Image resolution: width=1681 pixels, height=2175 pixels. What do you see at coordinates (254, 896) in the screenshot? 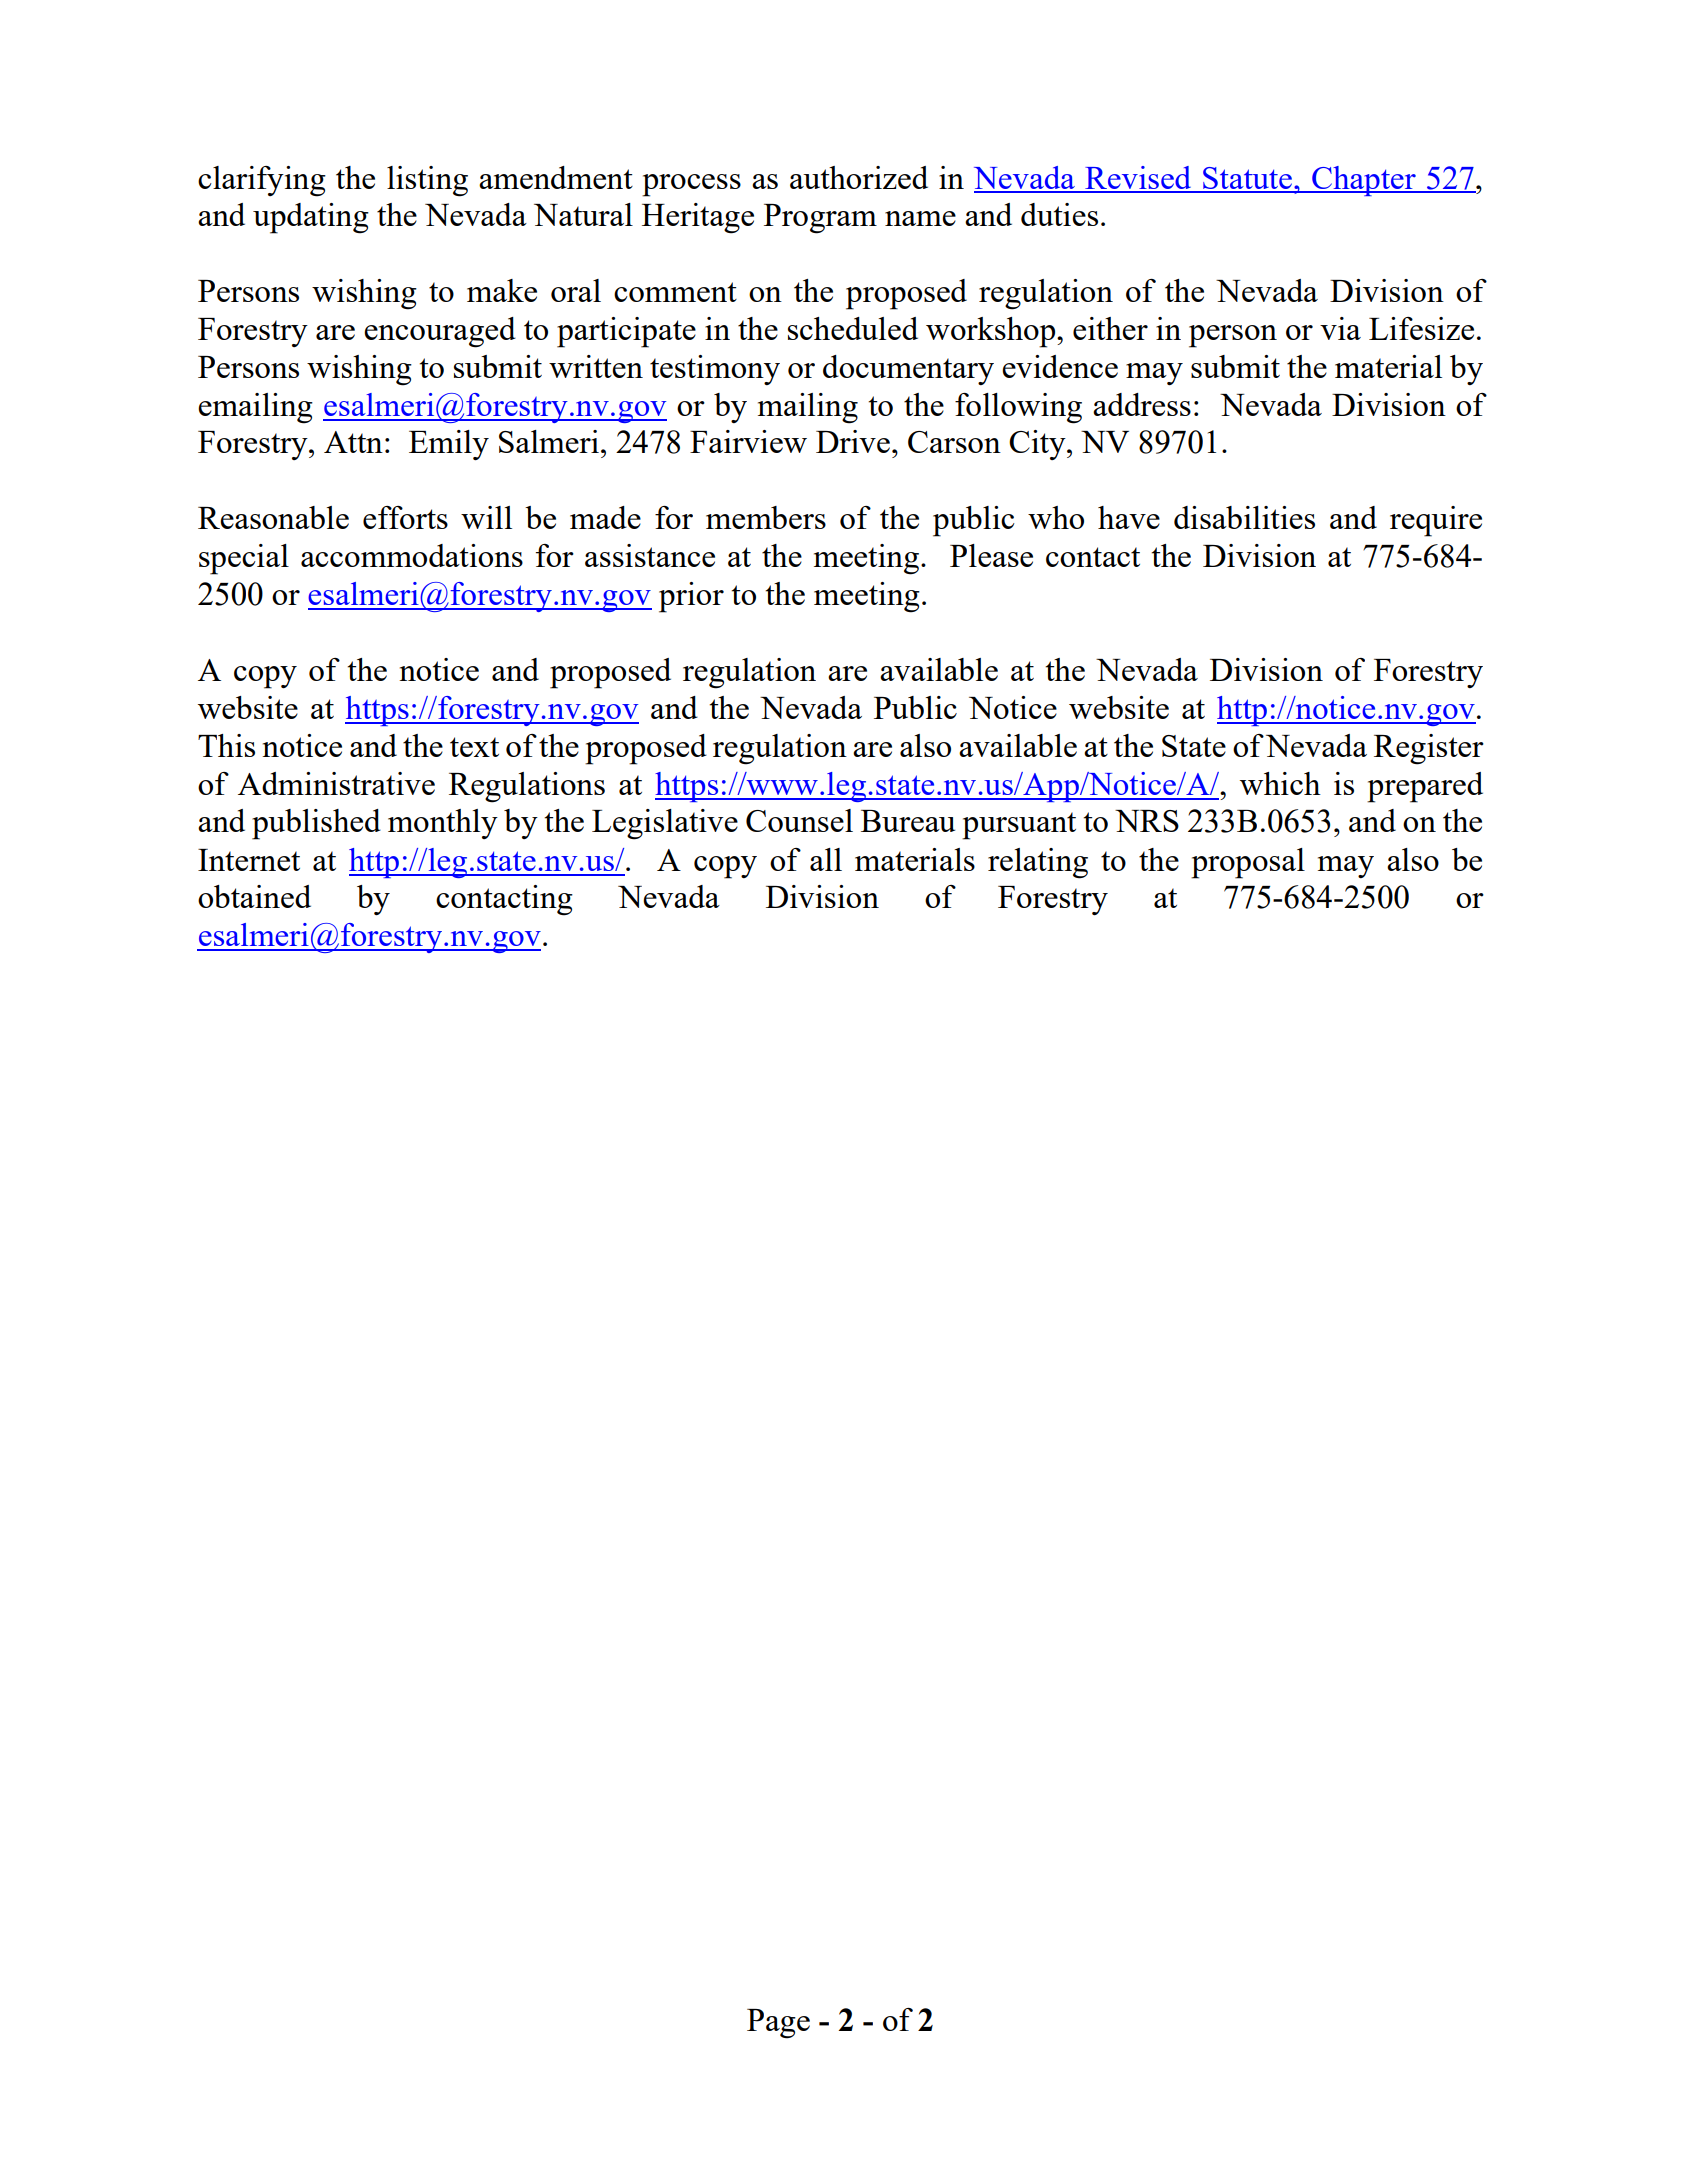
I see `obtained` at bounding box center [254, 896].
